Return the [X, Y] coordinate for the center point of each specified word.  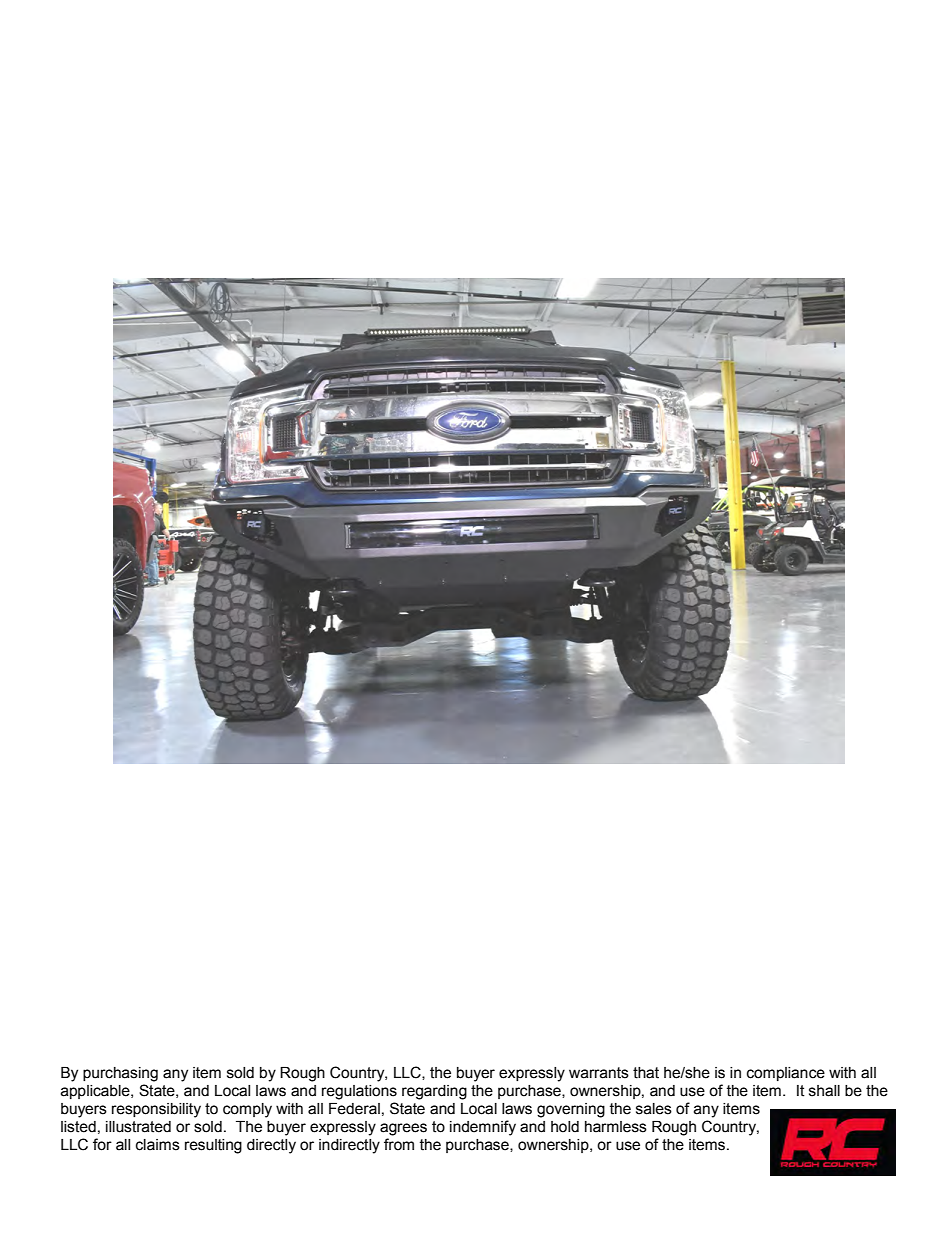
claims [158, 1145]
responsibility [156, 1110]
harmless [616, 1127]
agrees [403, 1129]
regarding [434, 1092]
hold [565, 1127]
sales [654, 1109]
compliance [786, 1074]
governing [571, 1110]
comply [247, 1110]
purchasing [120, 1074]
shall [824, 1091]
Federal [354, 1109]
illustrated [138, 1127]
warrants [599, 1073]
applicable [96, 1092]
